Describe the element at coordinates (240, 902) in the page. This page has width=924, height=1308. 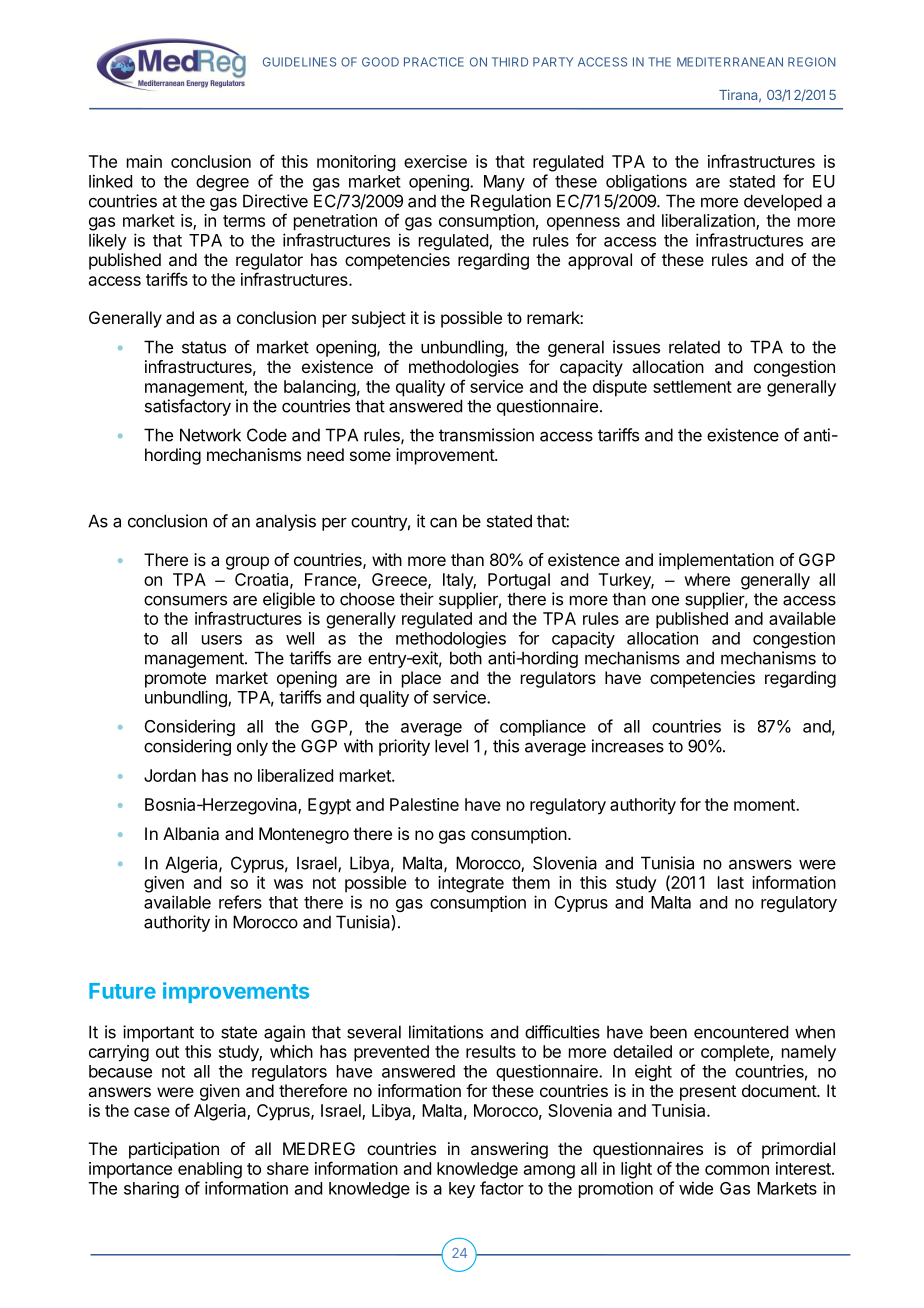
I see `refers` at that location.
